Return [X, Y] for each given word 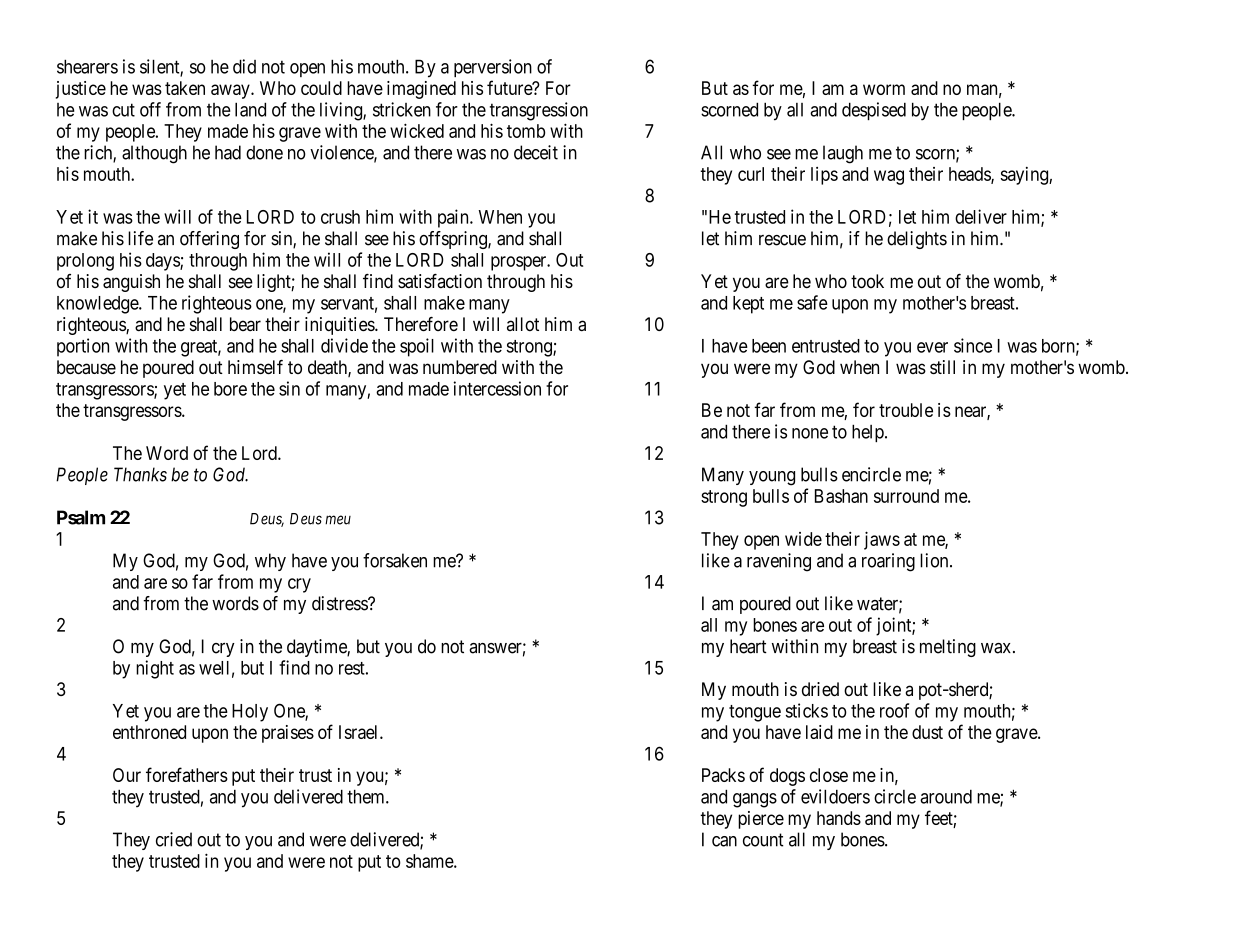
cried [174, 839]
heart [748, 646]
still [942, 367]
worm [884, 89]
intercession [497, 388]
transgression [539, 111]
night [155, 669]
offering [209, 240]
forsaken [395, 560]
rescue [782, 240]
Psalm [81, 517]
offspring [454, 240]
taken [185, 88]
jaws [882, 540]
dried [820, 689]
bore [230, 389]
